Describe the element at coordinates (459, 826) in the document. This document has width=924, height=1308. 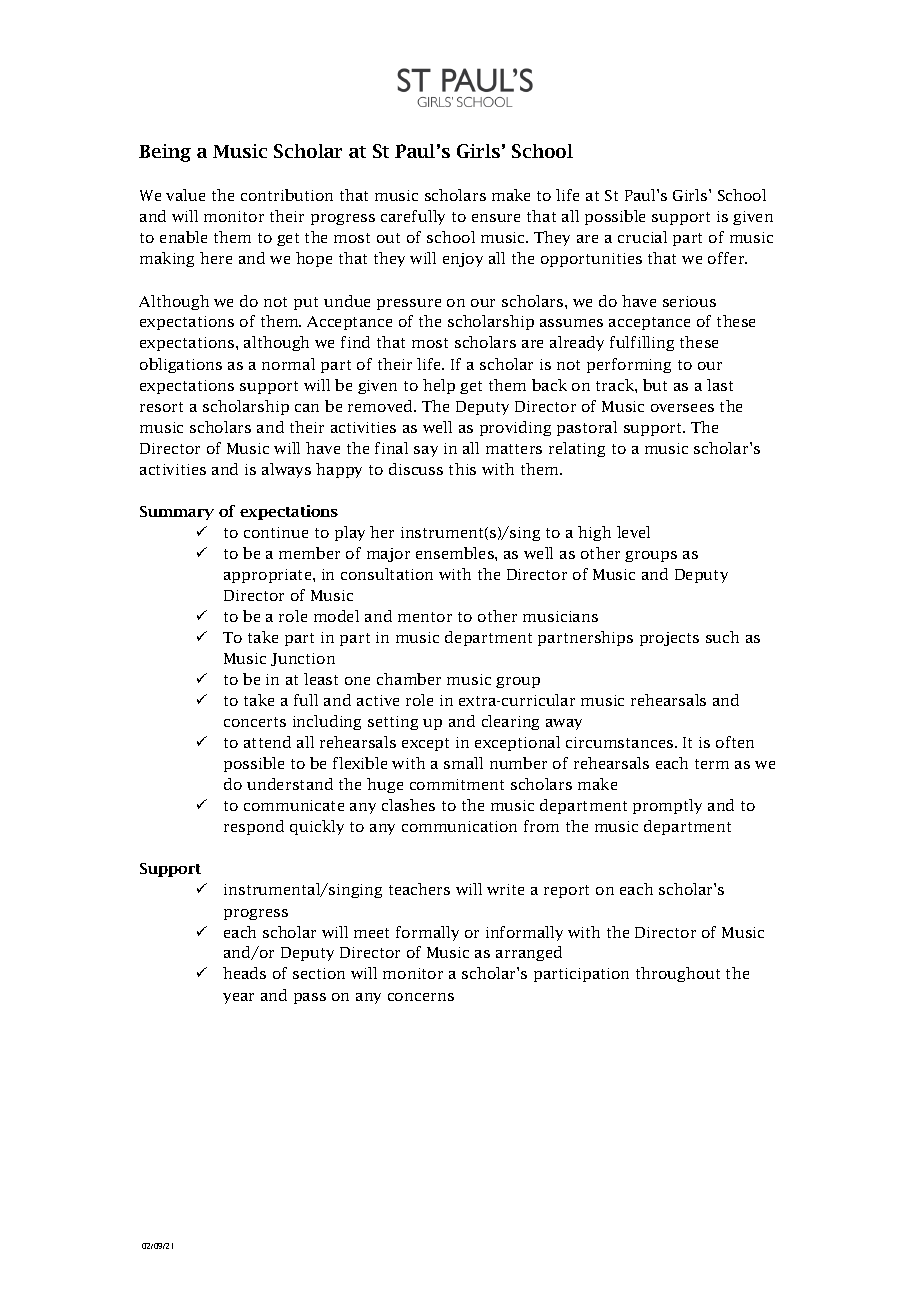
I see `communication` at that location.
